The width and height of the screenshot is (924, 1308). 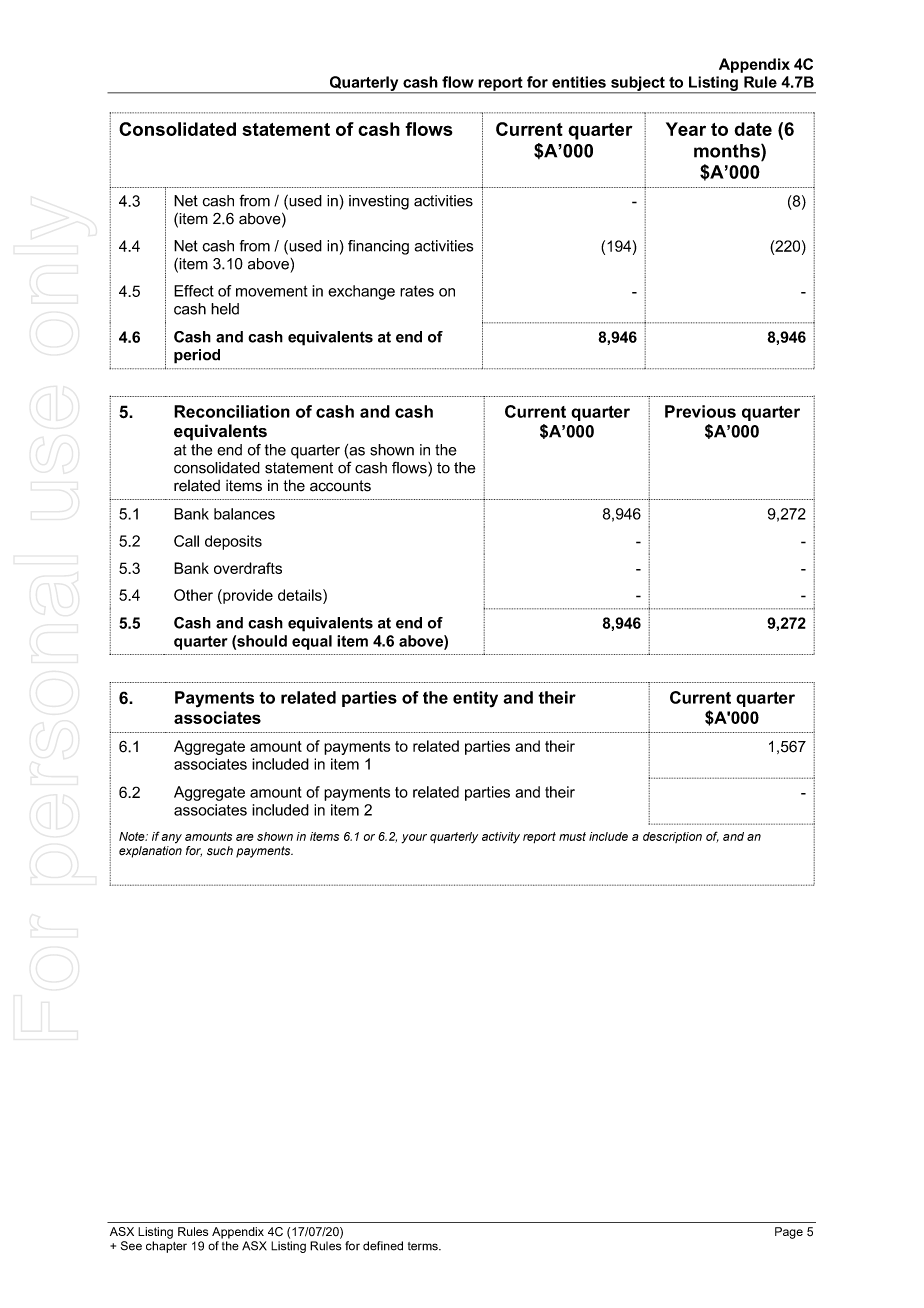 I want to click on description, so click(x=672, y=837).
